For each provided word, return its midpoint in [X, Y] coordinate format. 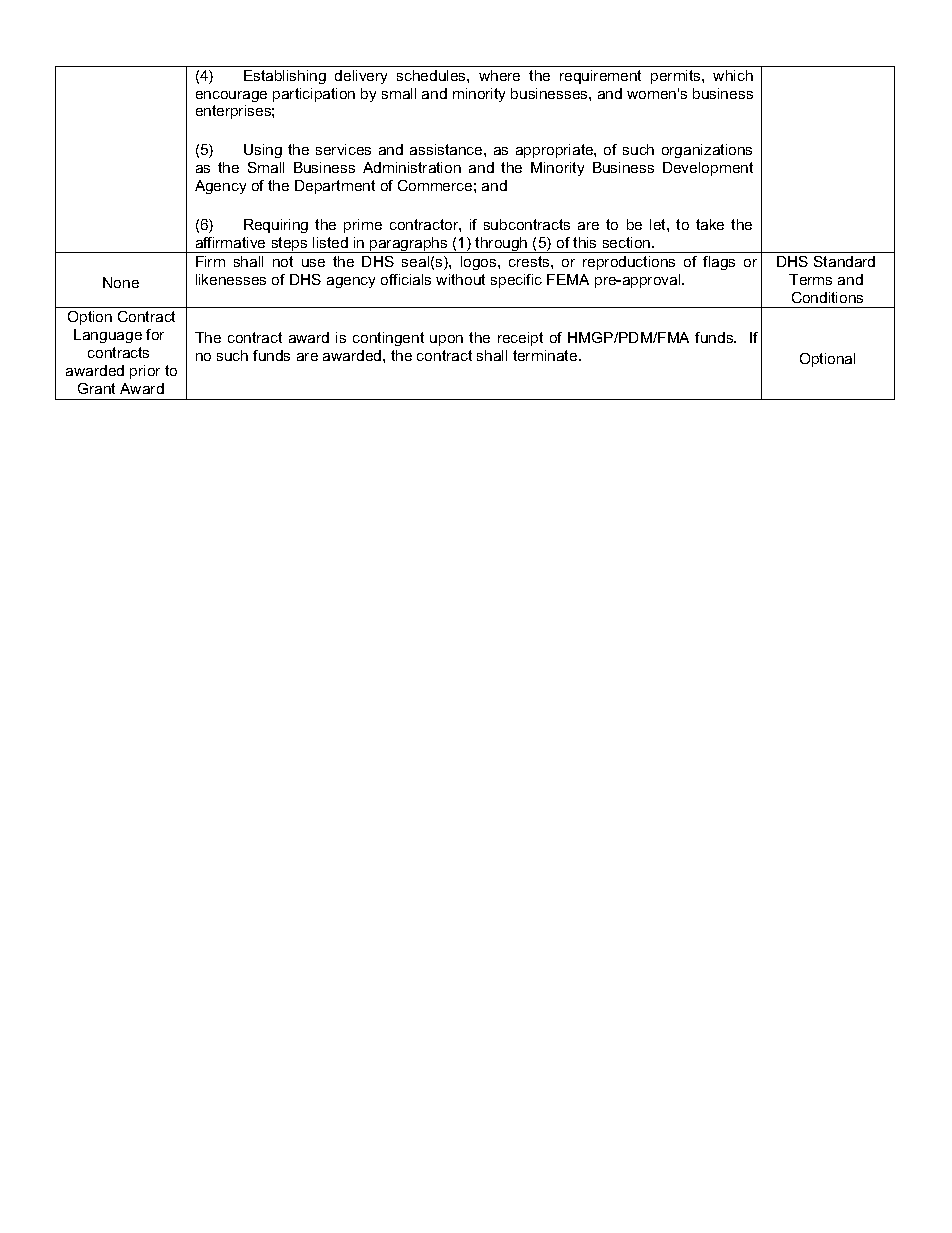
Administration [412, 167]
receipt [520, 339]
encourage [231, 96]
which [733, 75]
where [499, 75]
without [460, 279]
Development [708, 169]
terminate [546, 355]
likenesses [231, 279]
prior [145, 372]
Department [335, 187]
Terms [810, 279]
